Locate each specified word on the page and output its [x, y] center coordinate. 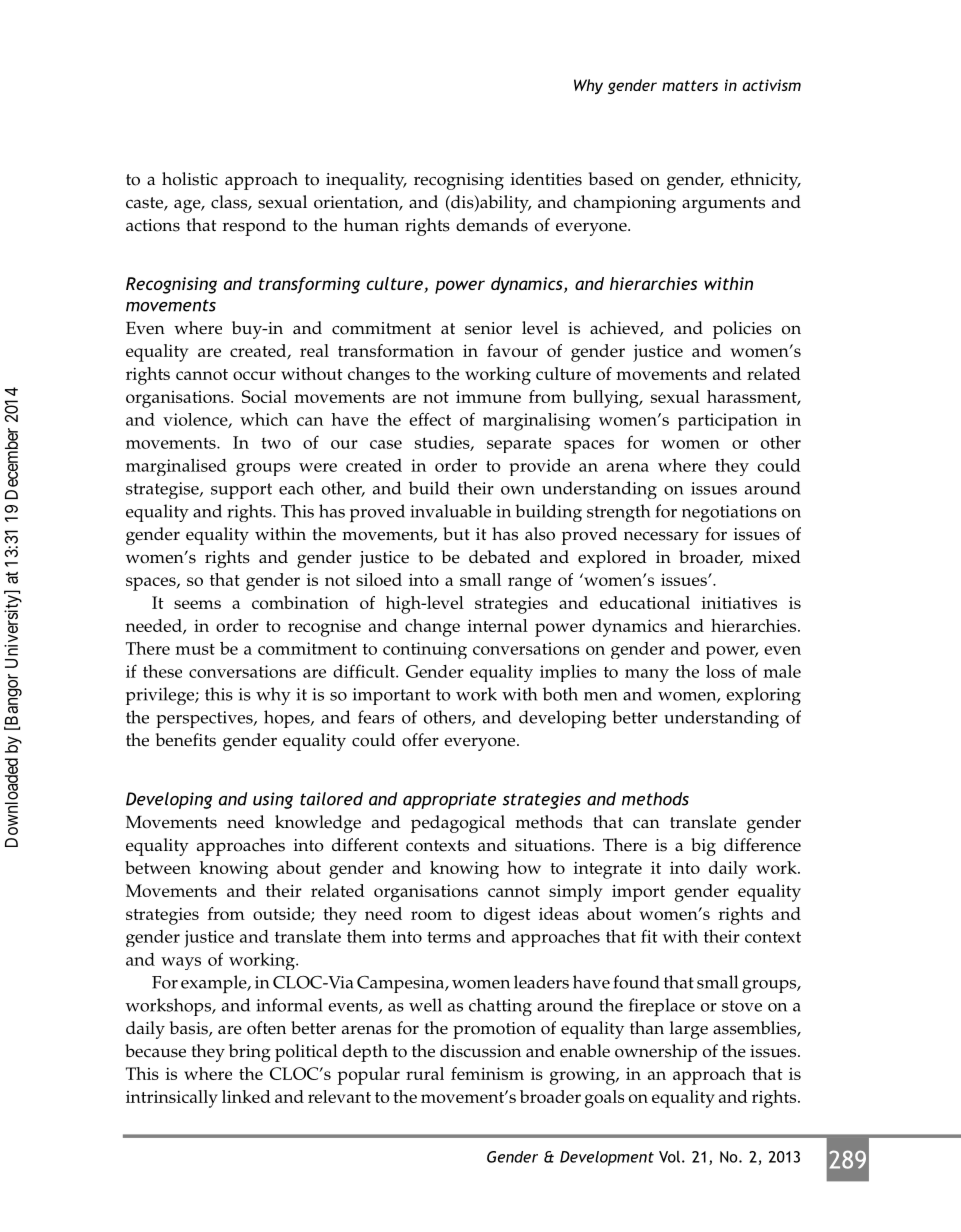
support [241, 491]
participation [728, 422]
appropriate [449, 800]
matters [690, 85]
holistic [190, 179]
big [703, 847]
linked [246, 1096]
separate [519, 445]
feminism [487, 1073]
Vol [669, 1157]
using [273, 800]
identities [546, 179]
